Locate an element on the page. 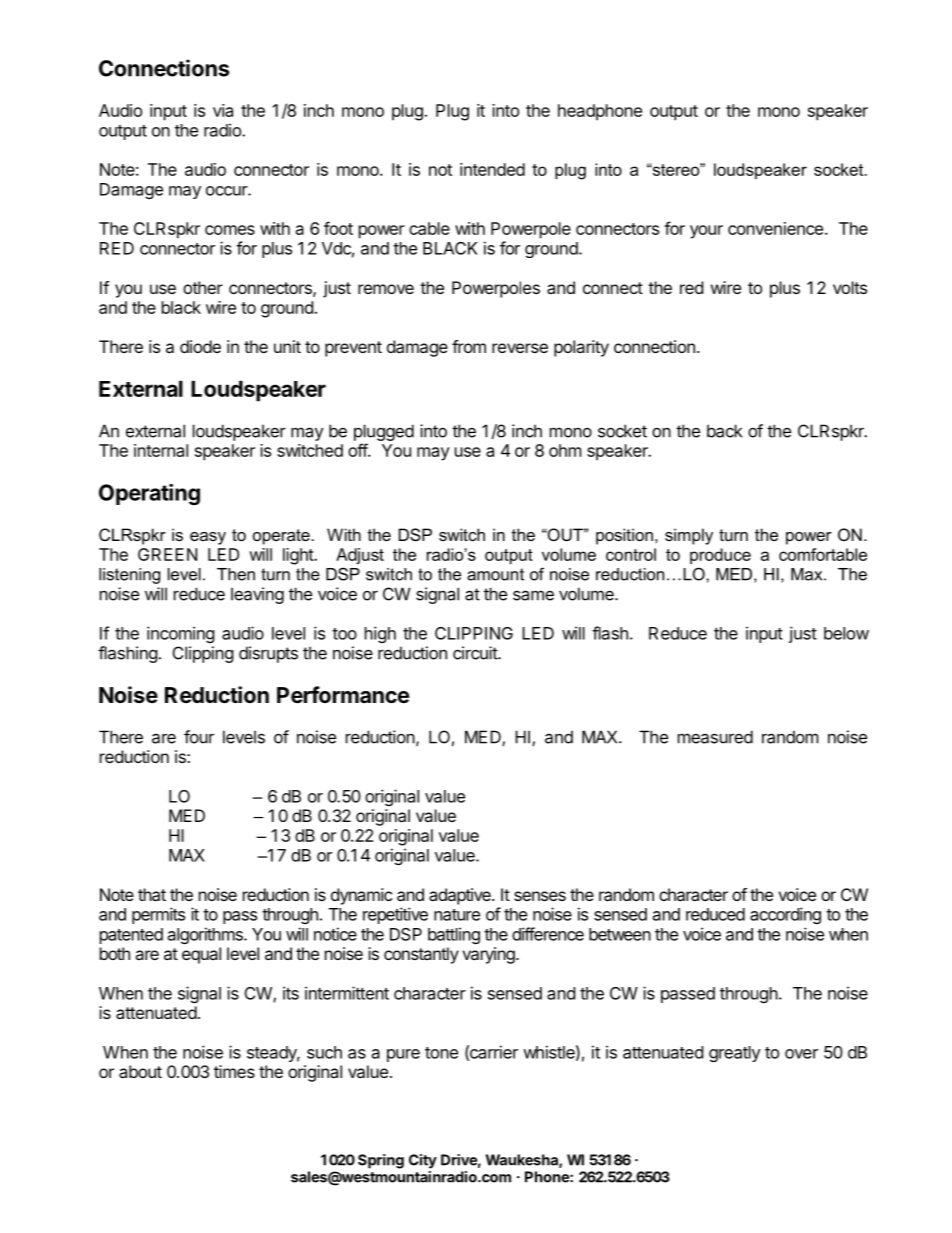 Image resolution: width=952 pixels, height=1233 pixels. circuit is located at coordinates (476, 653).
